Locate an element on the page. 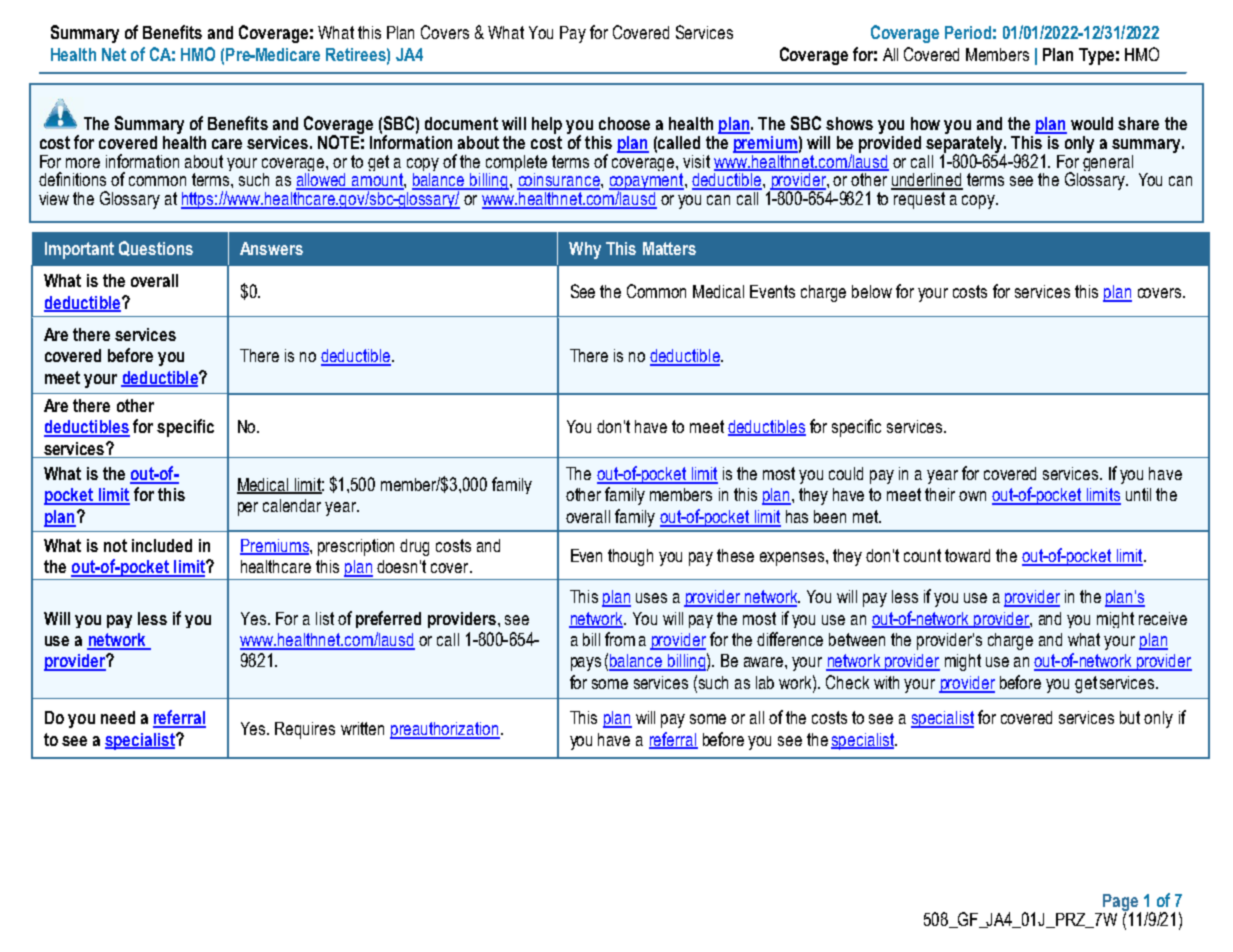  Requires is located at coordinates (305, 730).
